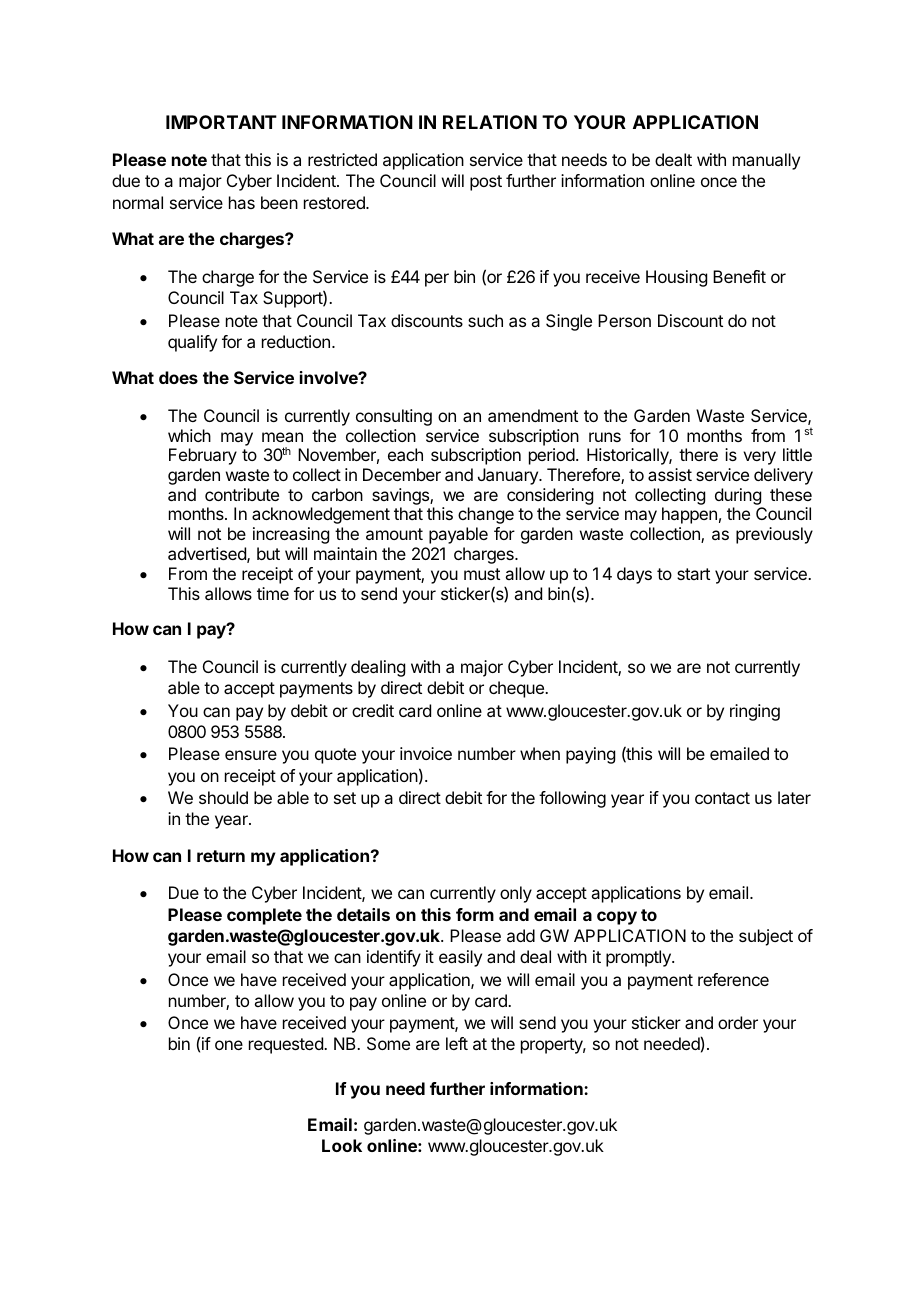 This page has width=924, height=1308. Describe the element at coordinates (221, 122) in the page. I see `IMPORTANT` at that location.
